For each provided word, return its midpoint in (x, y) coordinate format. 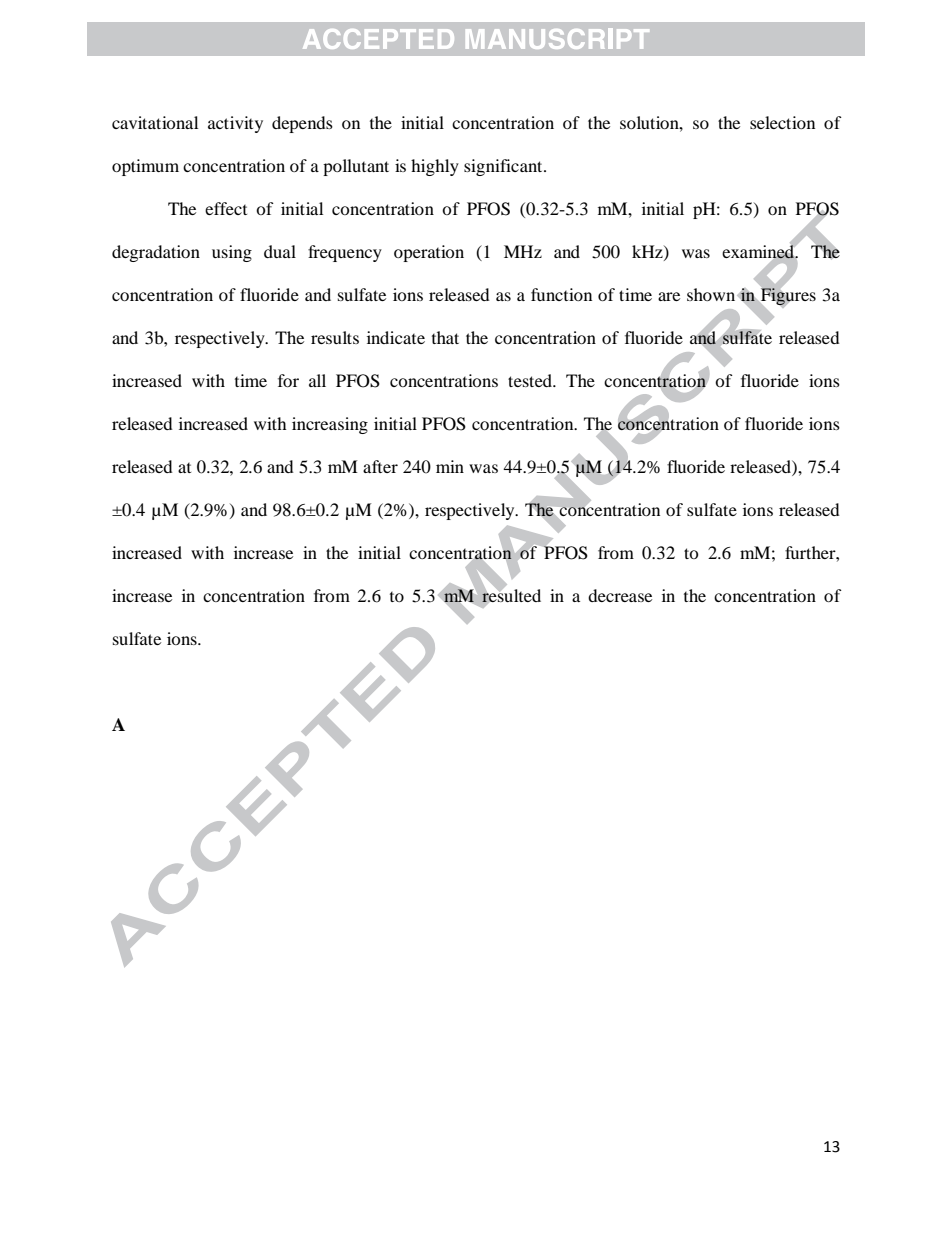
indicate (396, 337)
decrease (620, 595)
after (380, 466)
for (288, 380)
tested (531, 380)
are (669, 296)
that (445, 337)
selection (782, 122)
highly (435, 167)
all (317, 380)
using (232, 253)
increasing (330, 425)
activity (235, 124)
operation (429, 253)
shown (712, 294)
